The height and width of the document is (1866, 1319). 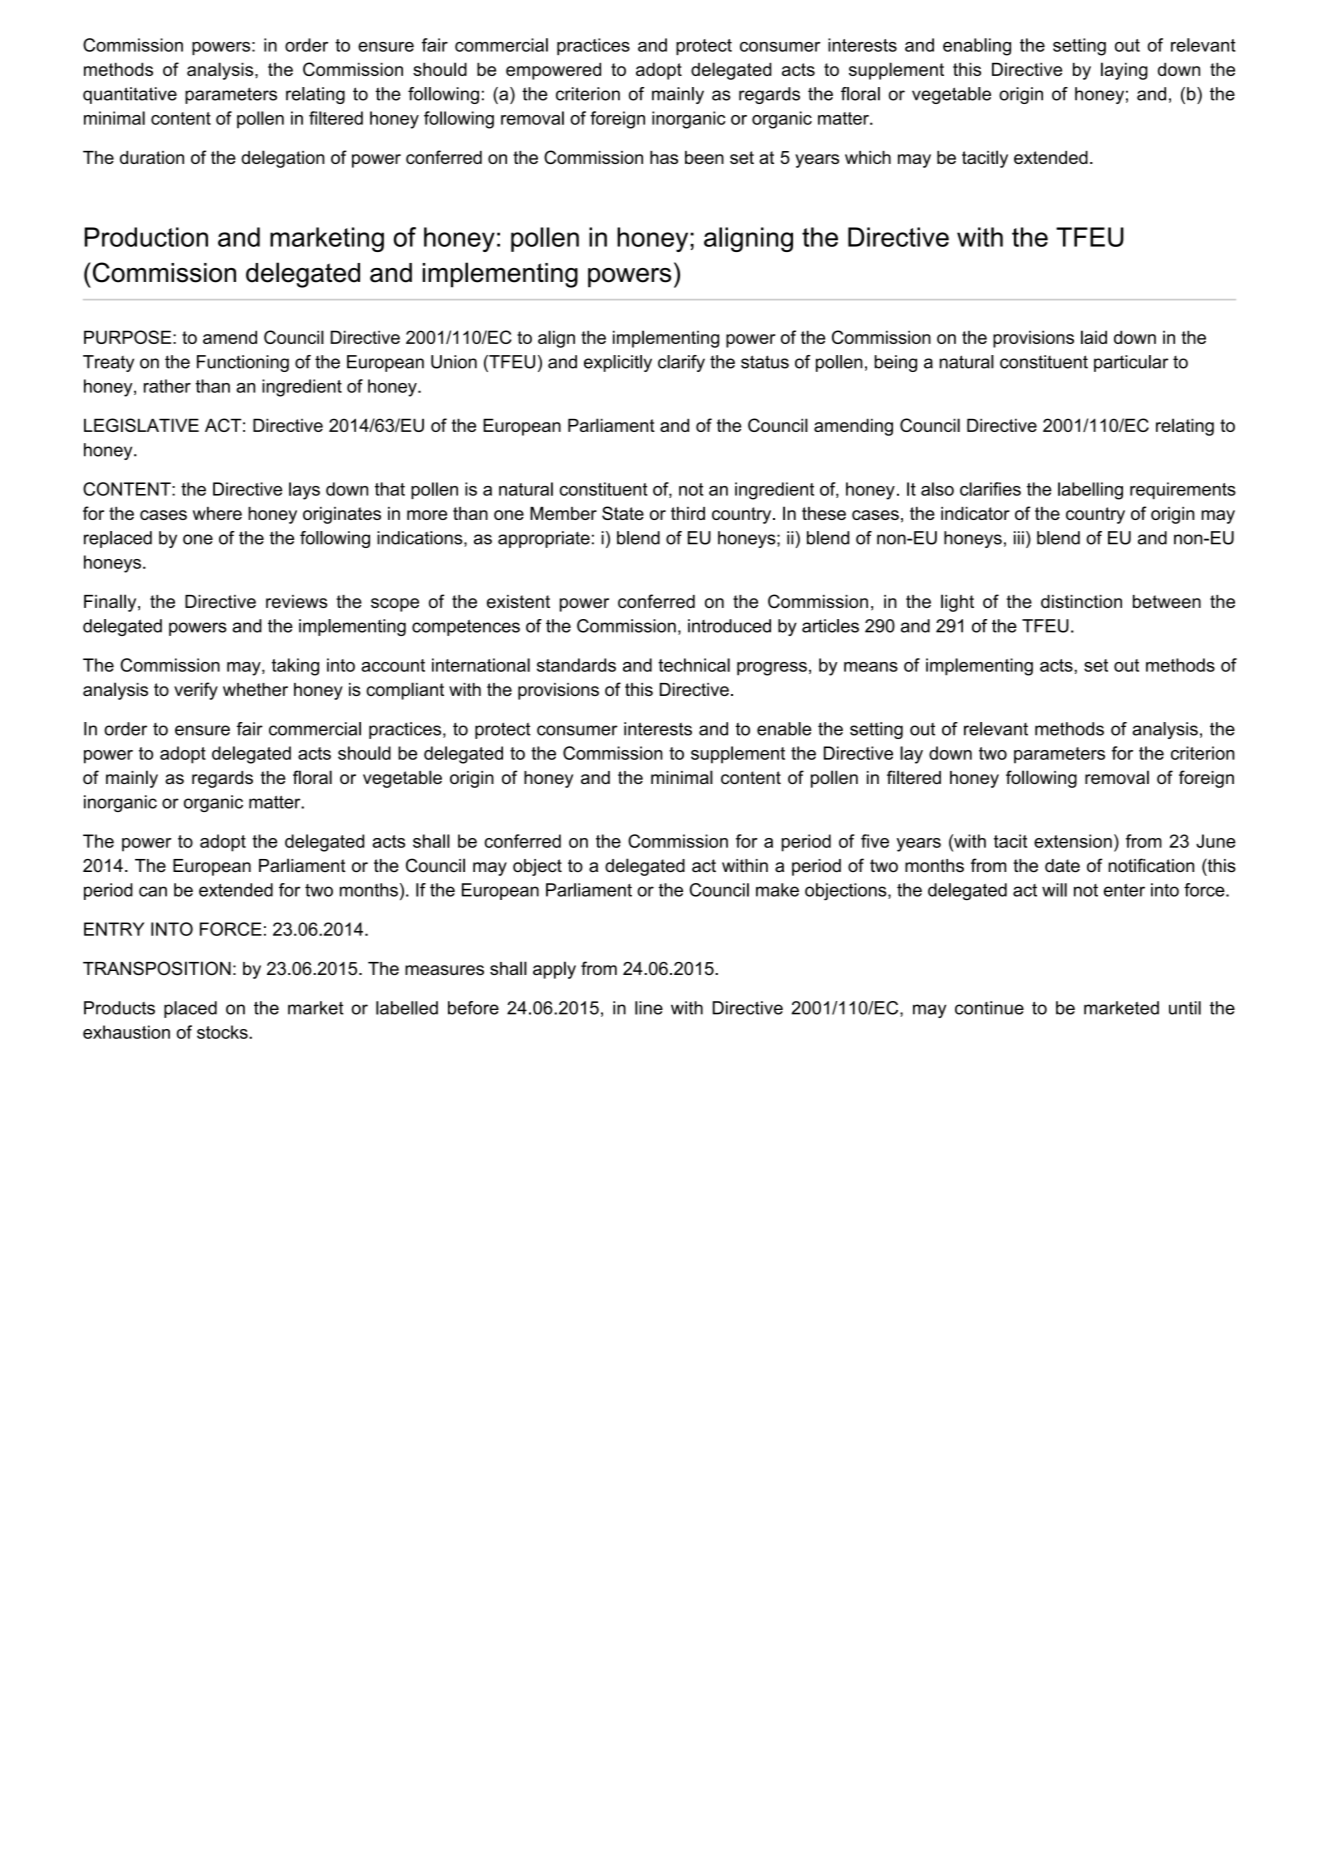 I want to click on iii, so click(x=1019, y=538).
